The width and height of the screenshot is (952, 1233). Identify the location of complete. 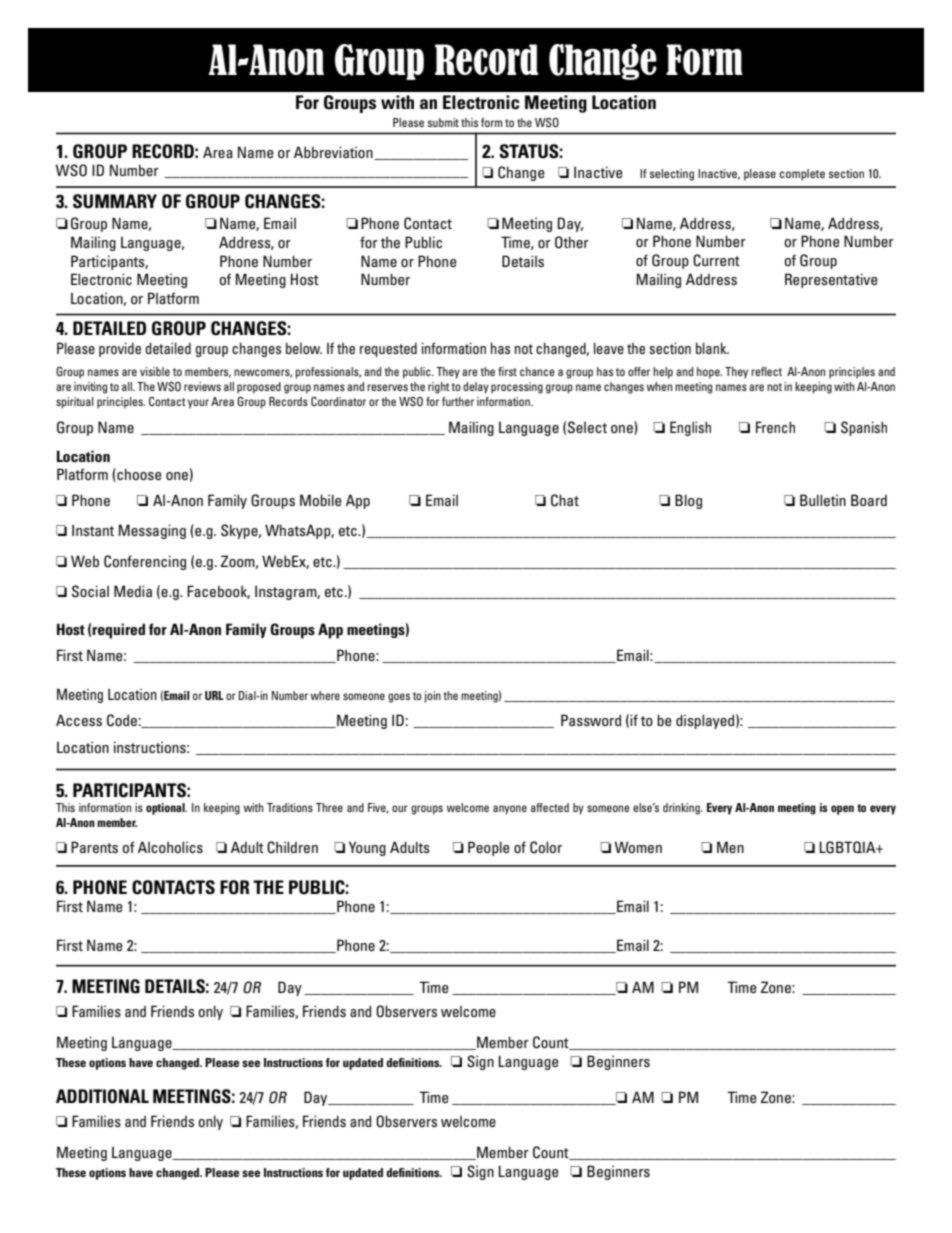
(802, 175).
